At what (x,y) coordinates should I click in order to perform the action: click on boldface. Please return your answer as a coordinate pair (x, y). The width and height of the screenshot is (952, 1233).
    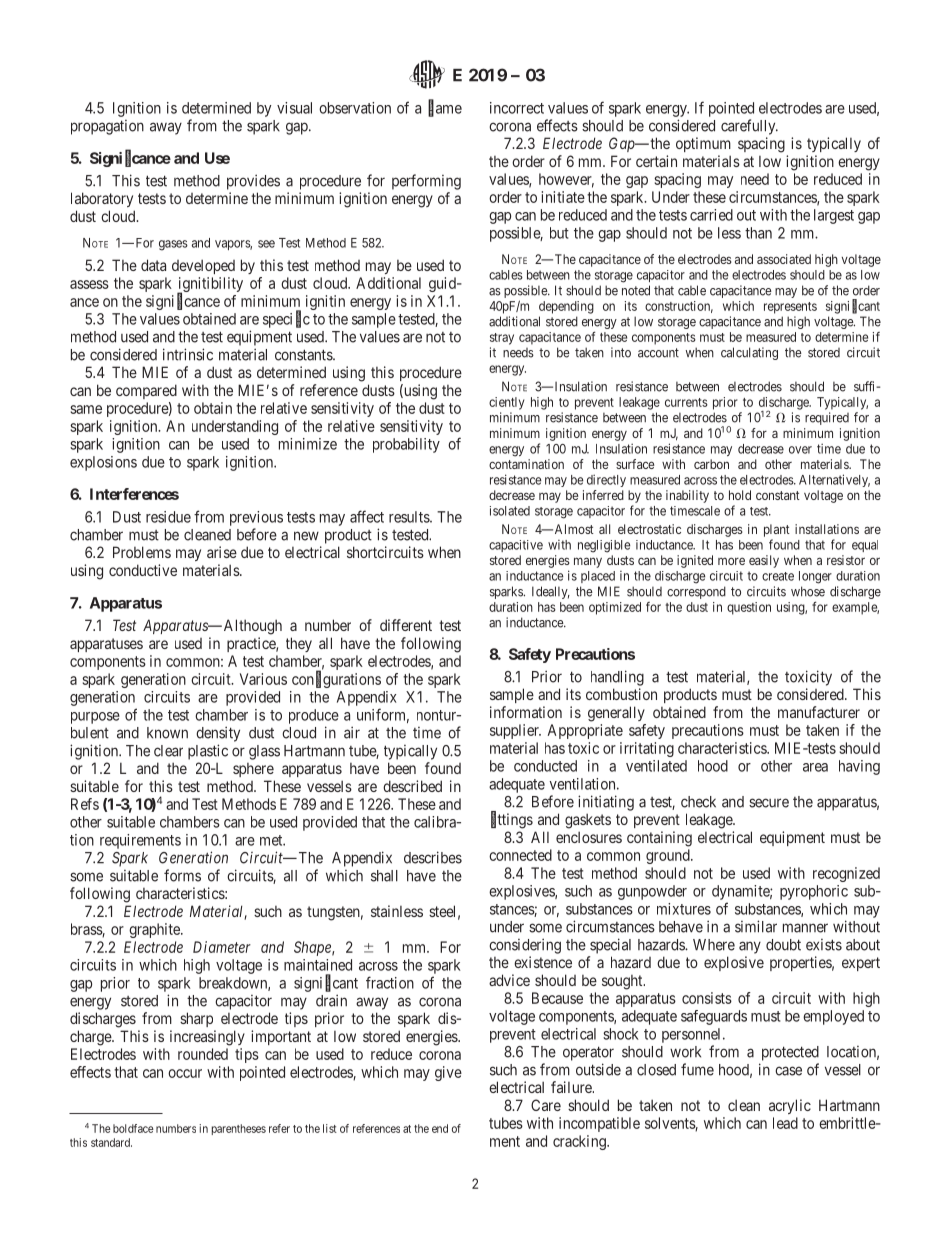
    Looking at the image, I should click on (133, 1128).
